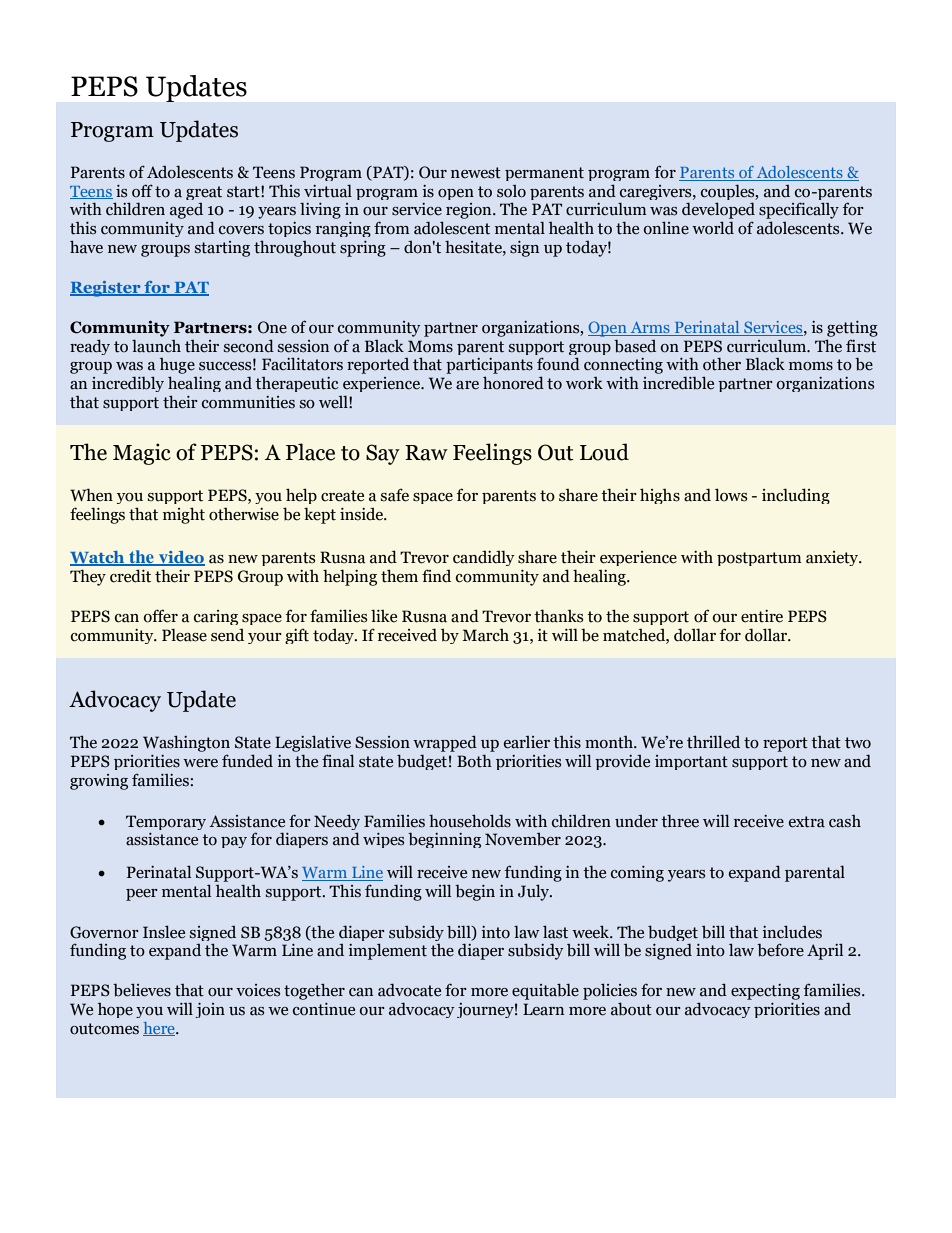  I want to click on entire, so click(762, 616).
